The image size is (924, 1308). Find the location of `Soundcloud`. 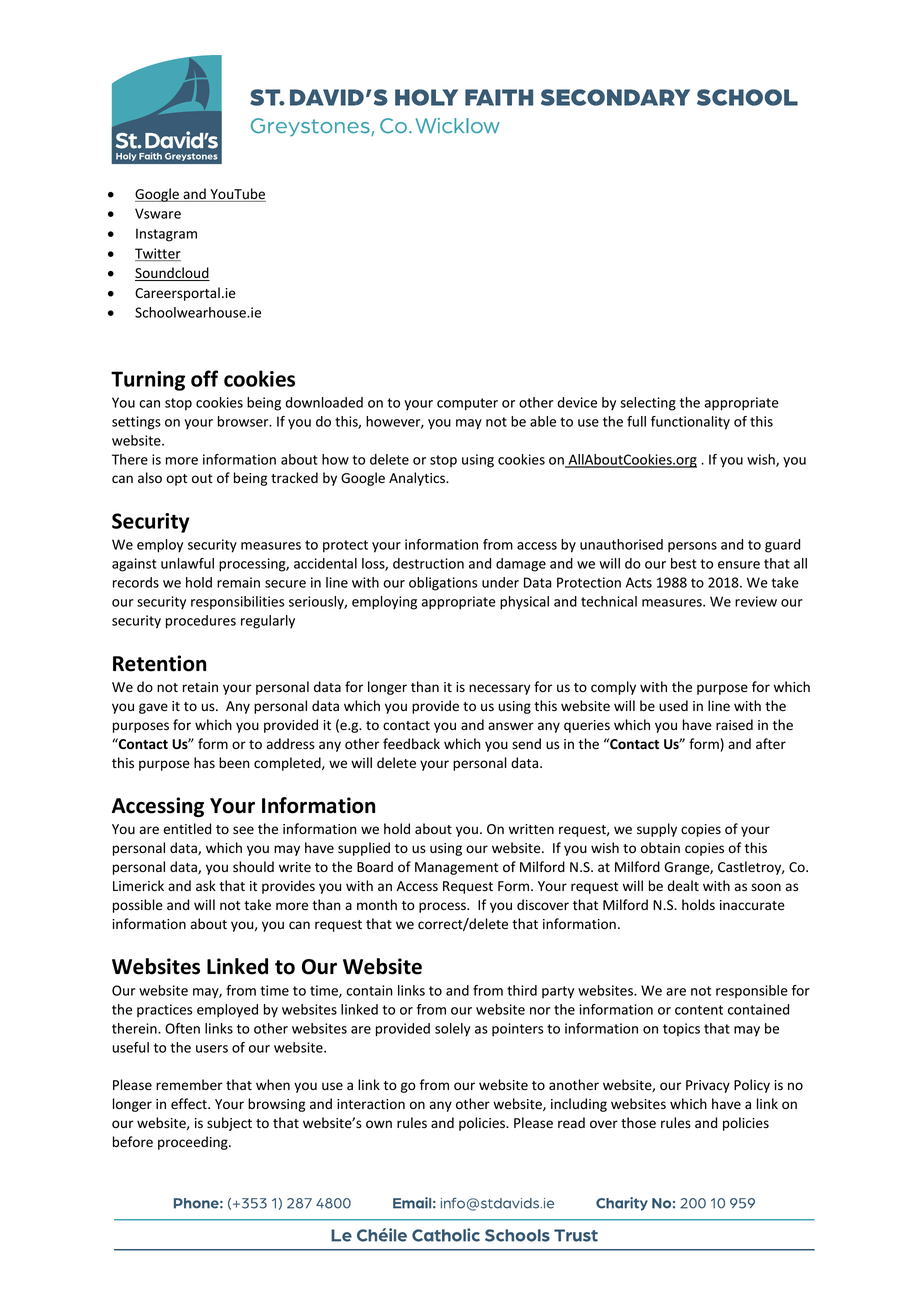

Soundcloud is located at coordinates (172, 274).
